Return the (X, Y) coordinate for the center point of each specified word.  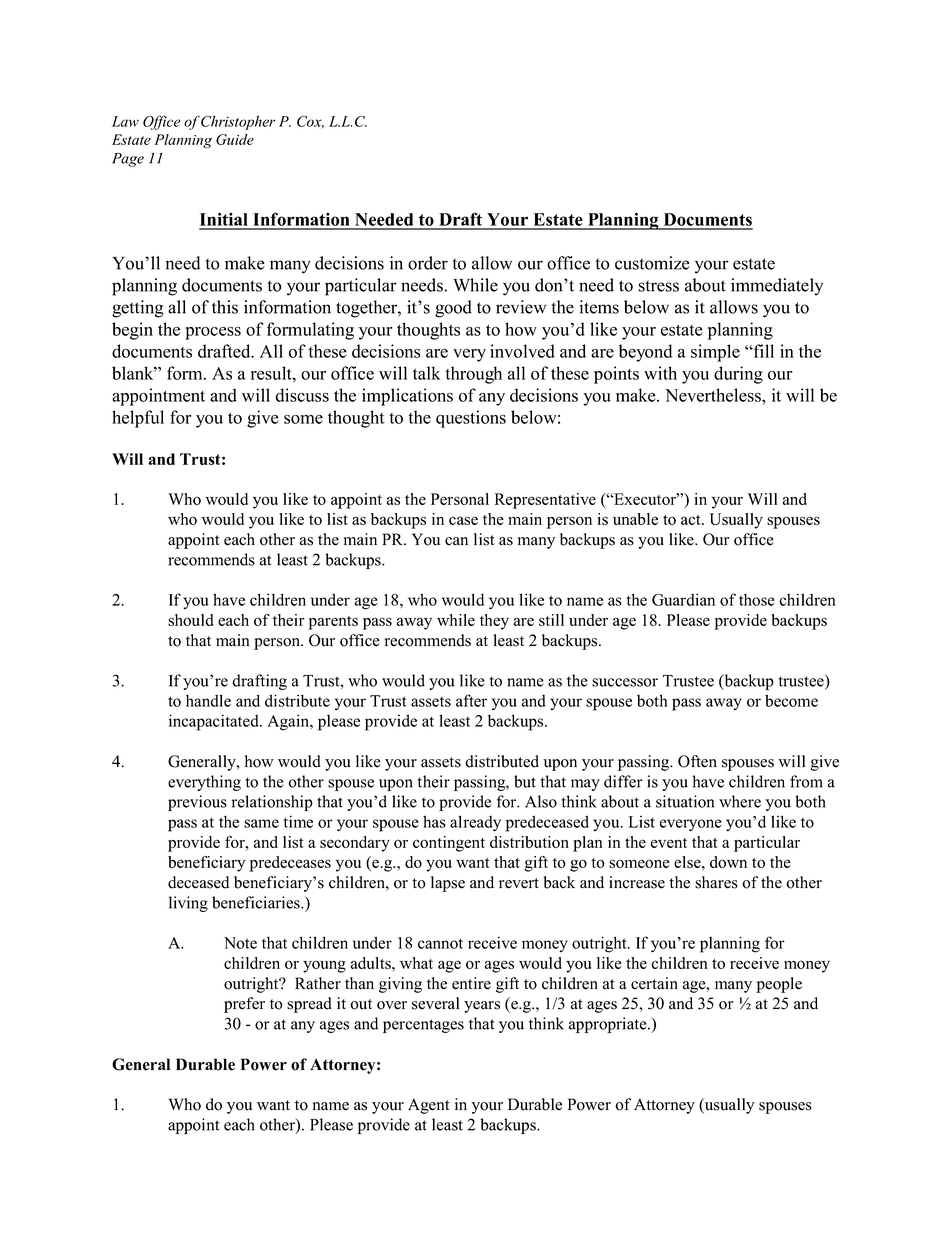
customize (652, 263)
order (428, 263)
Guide (235, 139)
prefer (244, 1005)
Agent (429, 1106)
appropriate (609, 1025)
